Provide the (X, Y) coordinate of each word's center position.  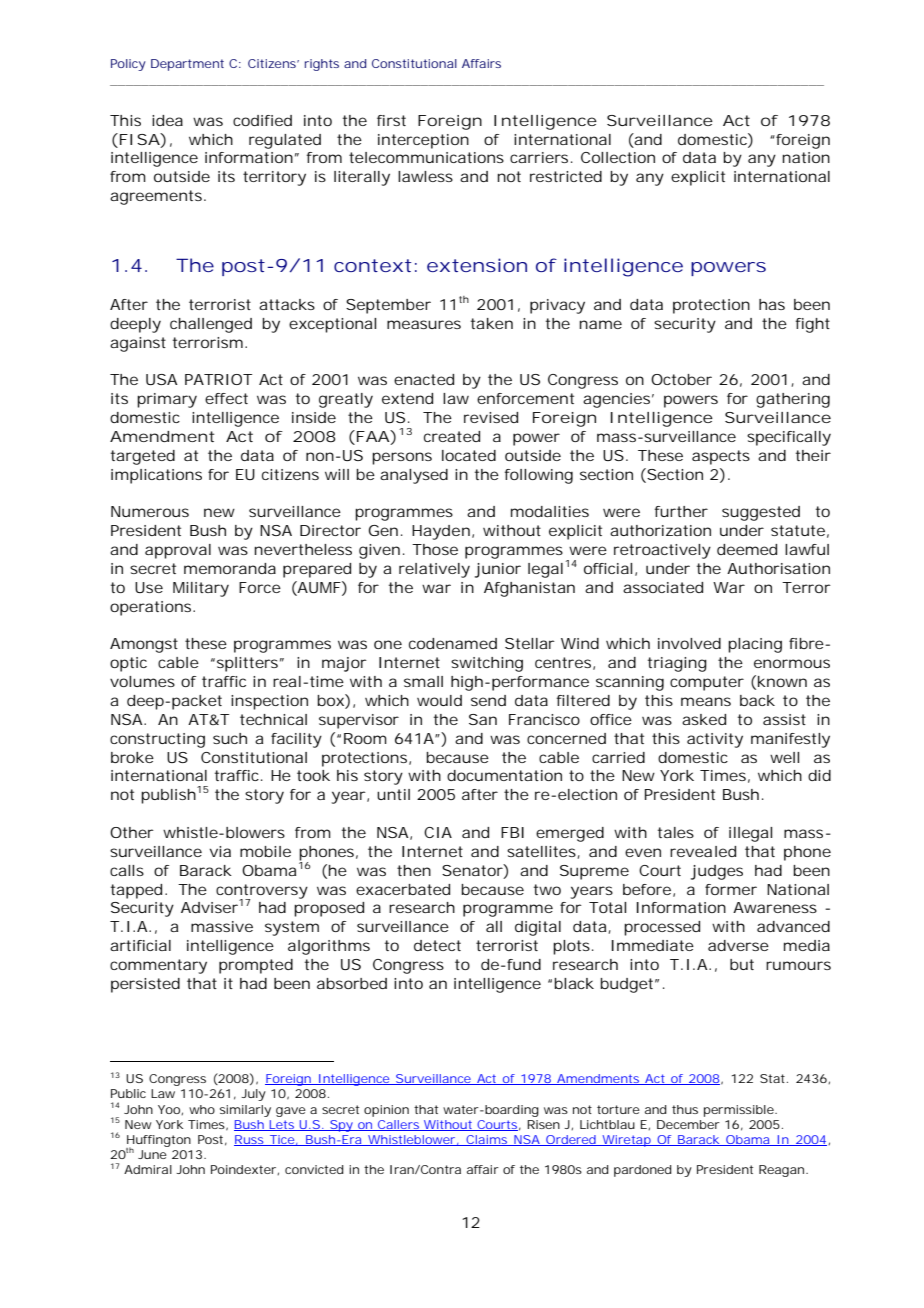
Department (187, 65)
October (681, 379)
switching (487, 664)
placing (755, 645)
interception (423, 141)
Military (201, 589)
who (202, 1109)
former (731, 889)
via (220, 851)
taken (492, 323)
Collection (618, 157)
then (414, 870)
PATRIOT (218, 379)
